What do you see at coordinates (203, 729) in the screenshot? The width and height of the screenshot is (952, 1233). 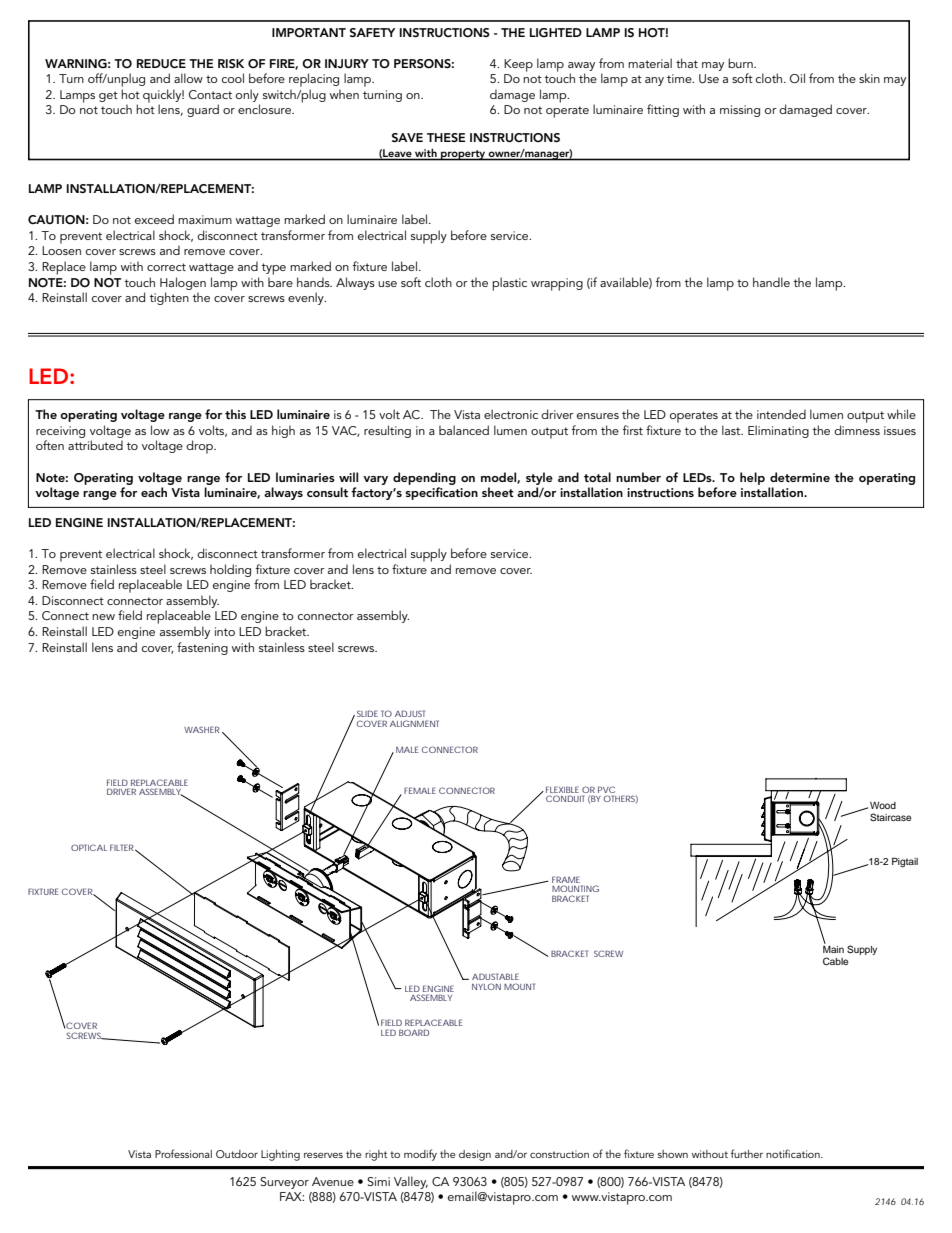 I see `WASHER` at bounding box center [203, 729].
